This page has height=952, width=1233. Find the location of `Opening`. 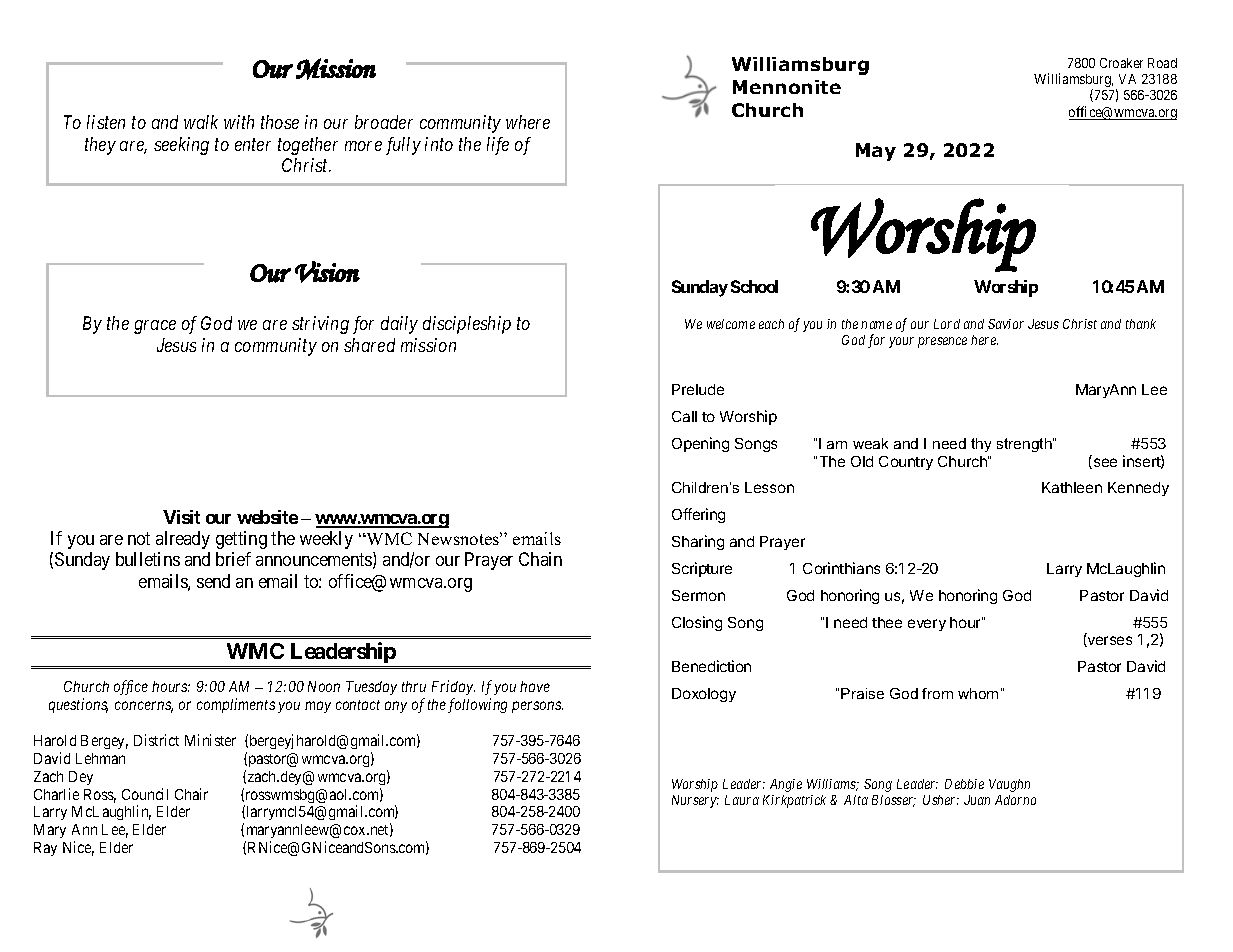

Opening is located at coordinates (700, 444).
